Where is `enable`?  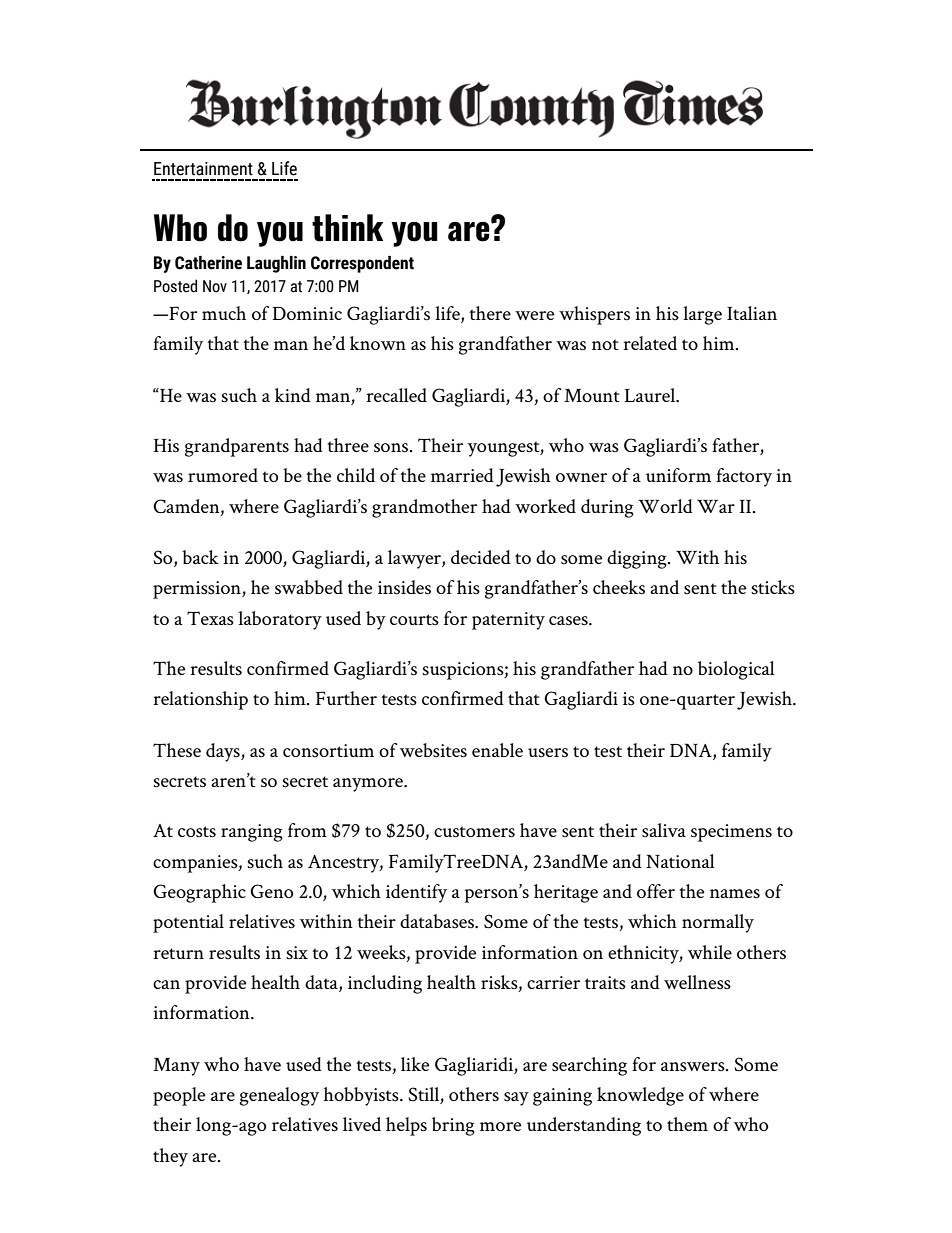
enable is located at coordinates (497, 750).
